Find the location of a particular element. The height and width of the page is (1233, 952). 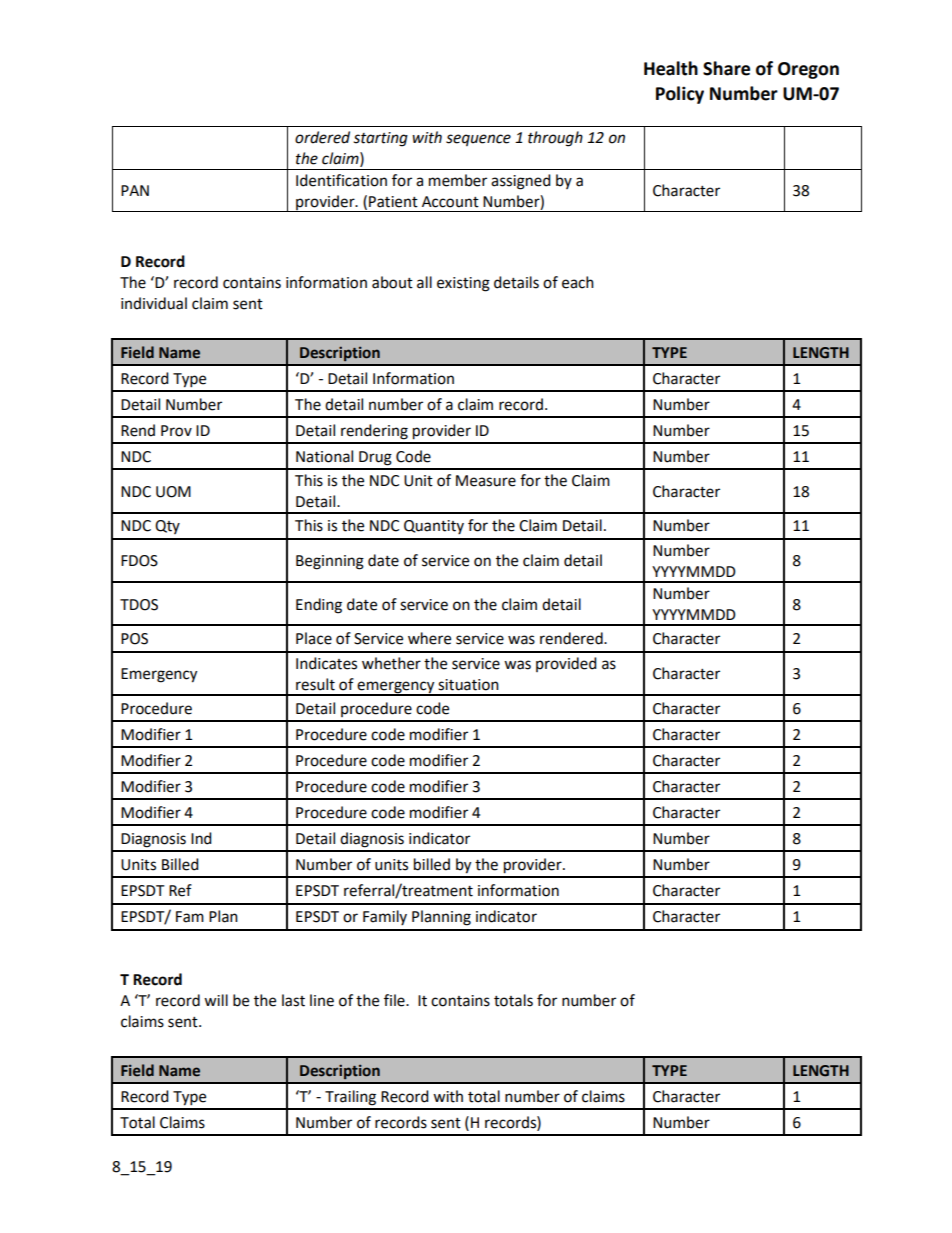

ordered is located at coordinates (322, 137).
